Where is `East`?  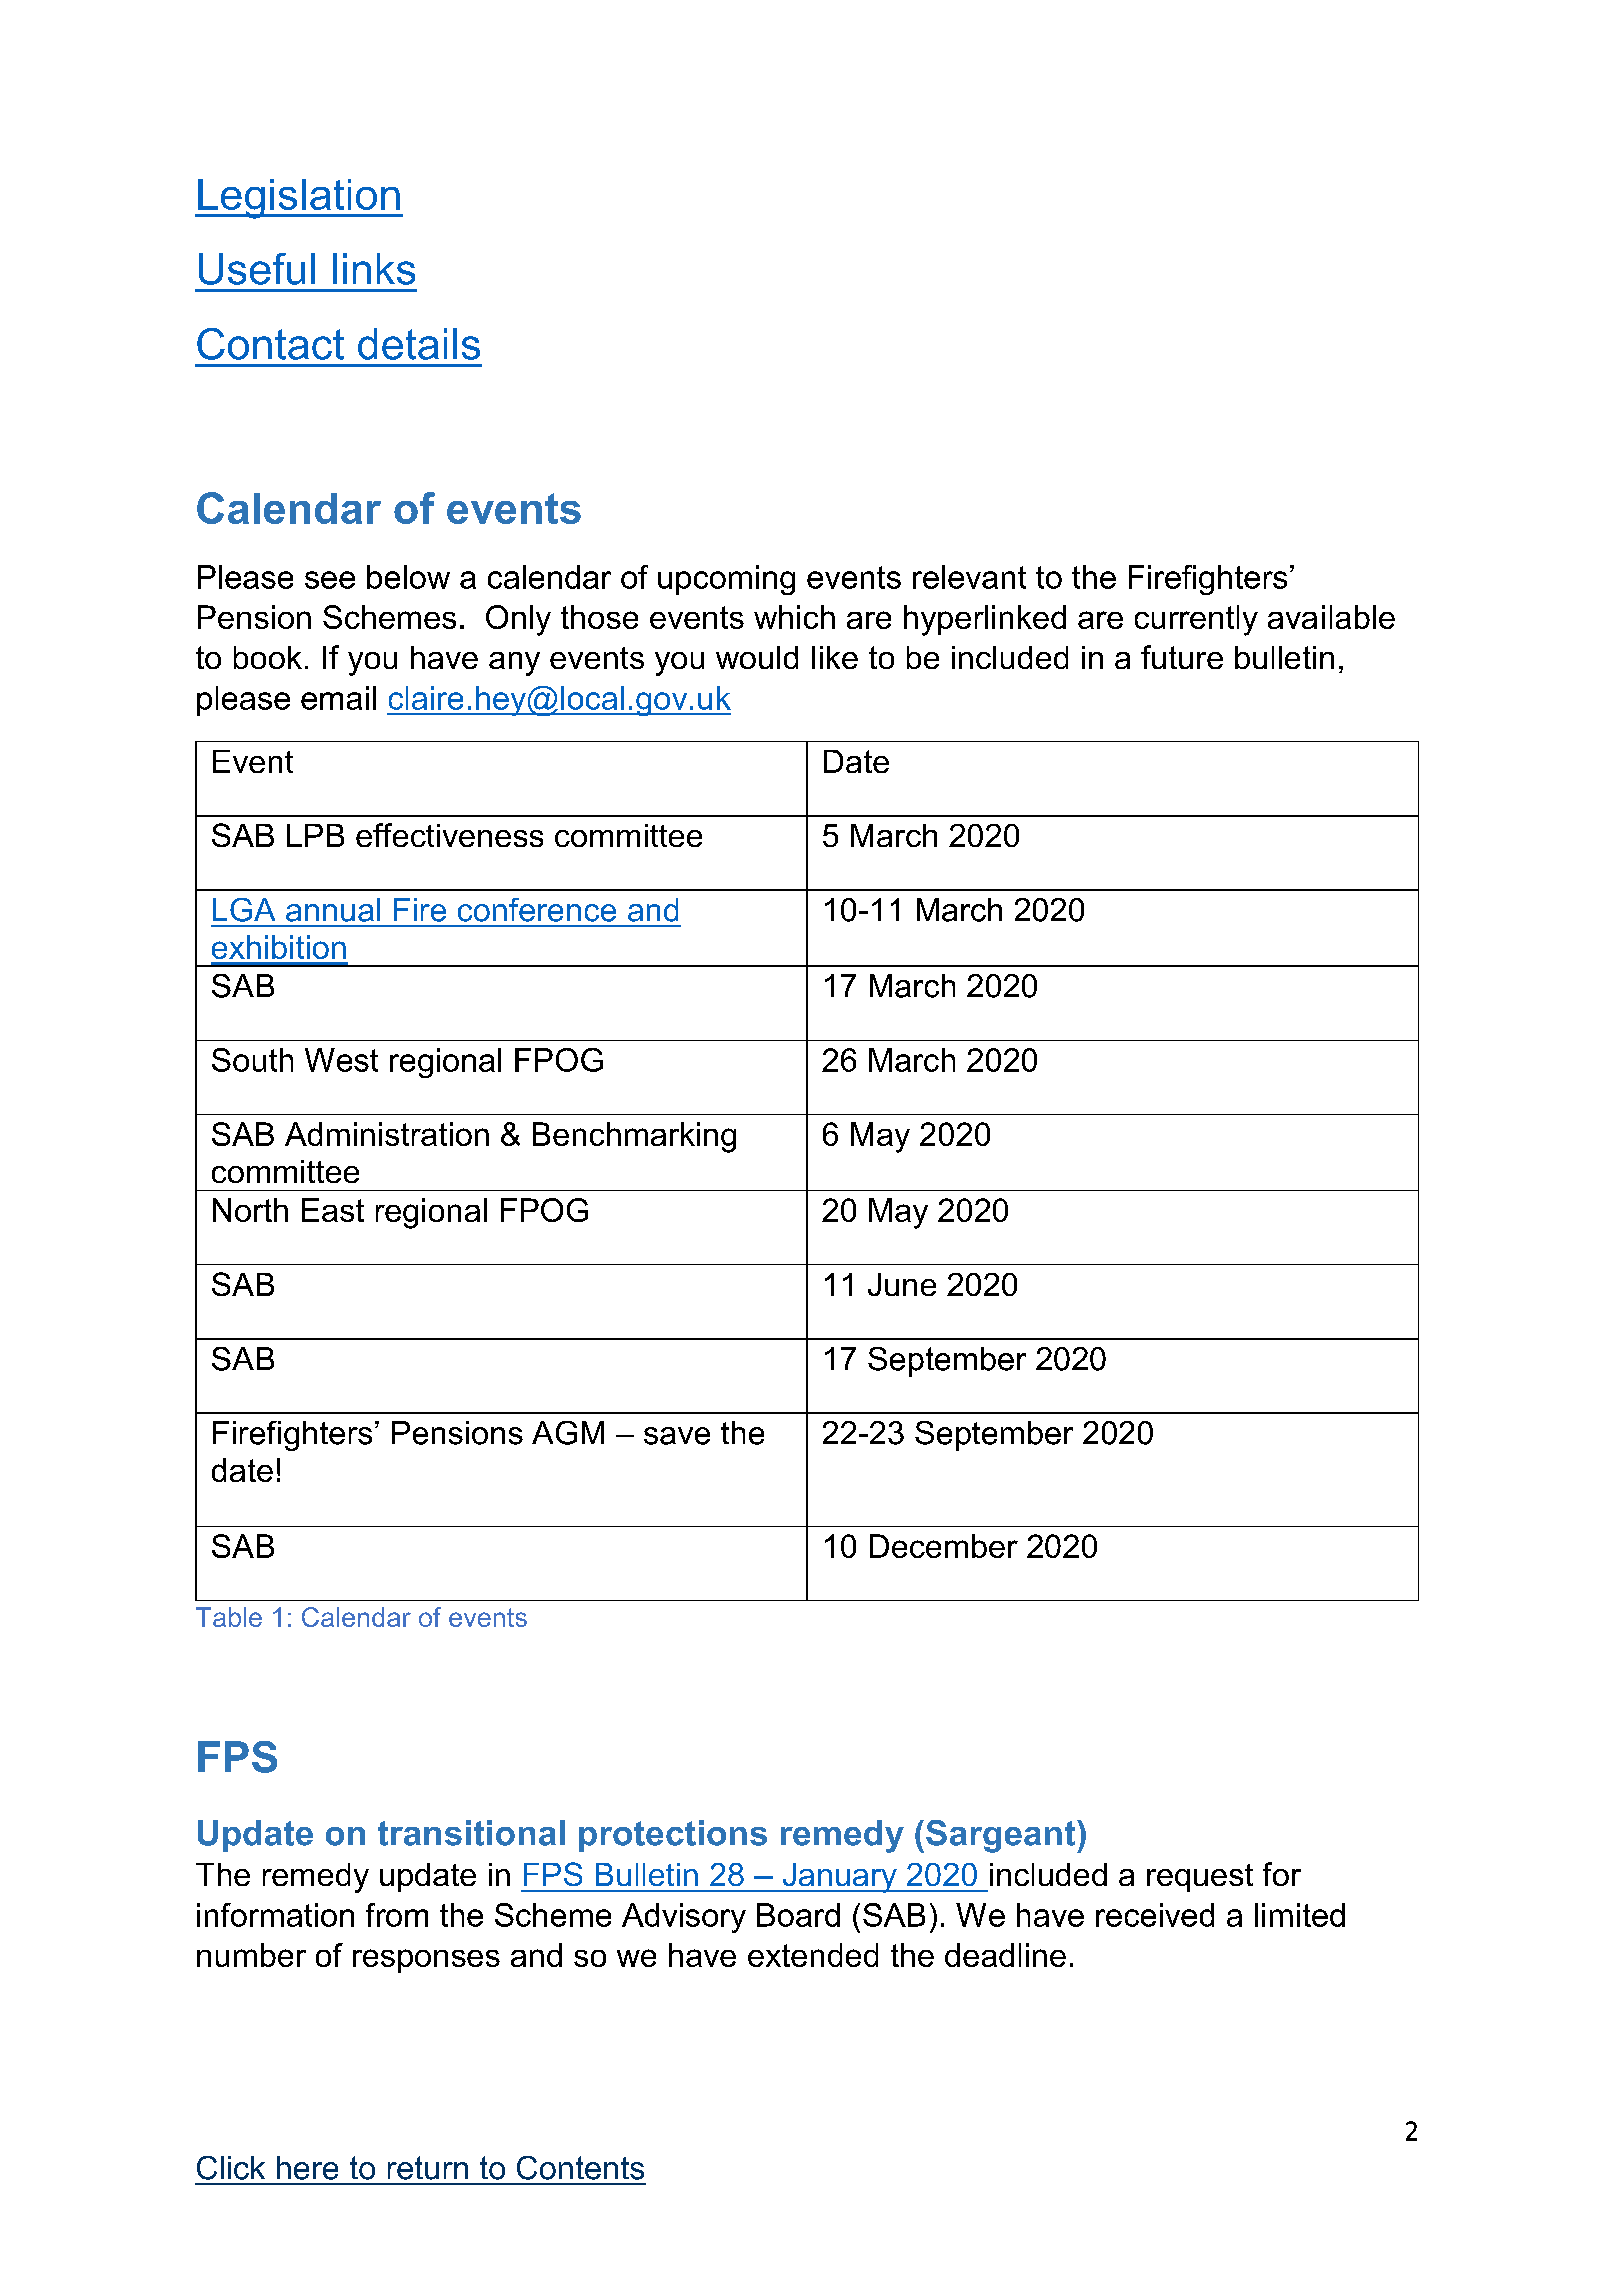 East is located at coordinates (333, 1210).
